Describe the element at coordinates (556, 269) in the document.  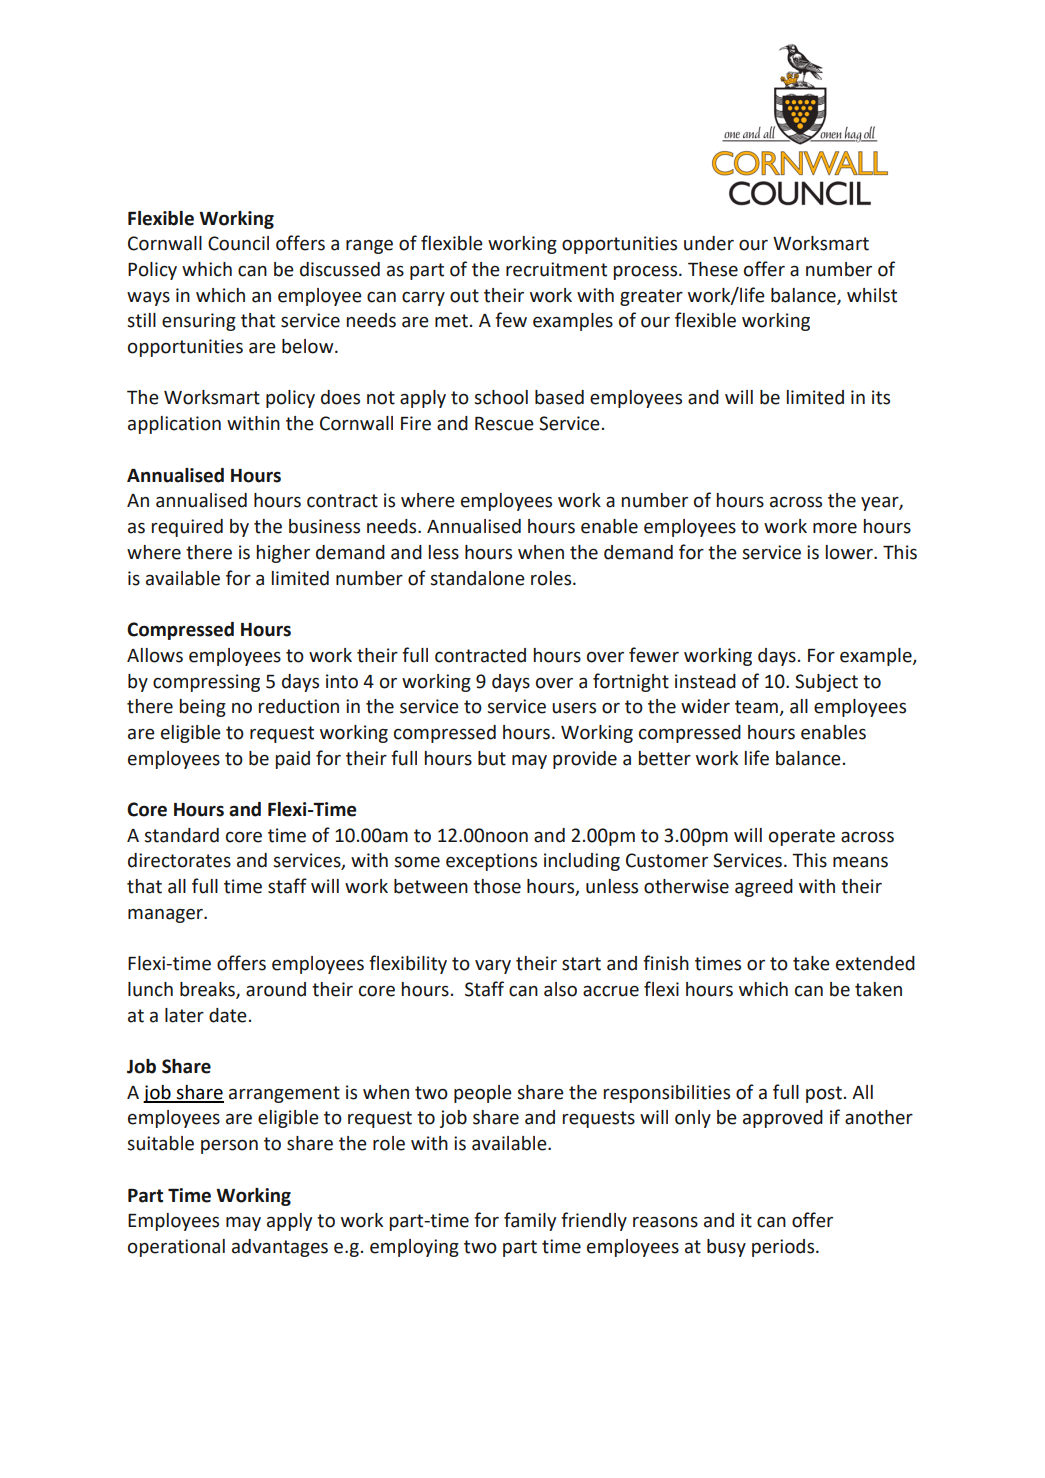
I see `recruitment` at that location.
